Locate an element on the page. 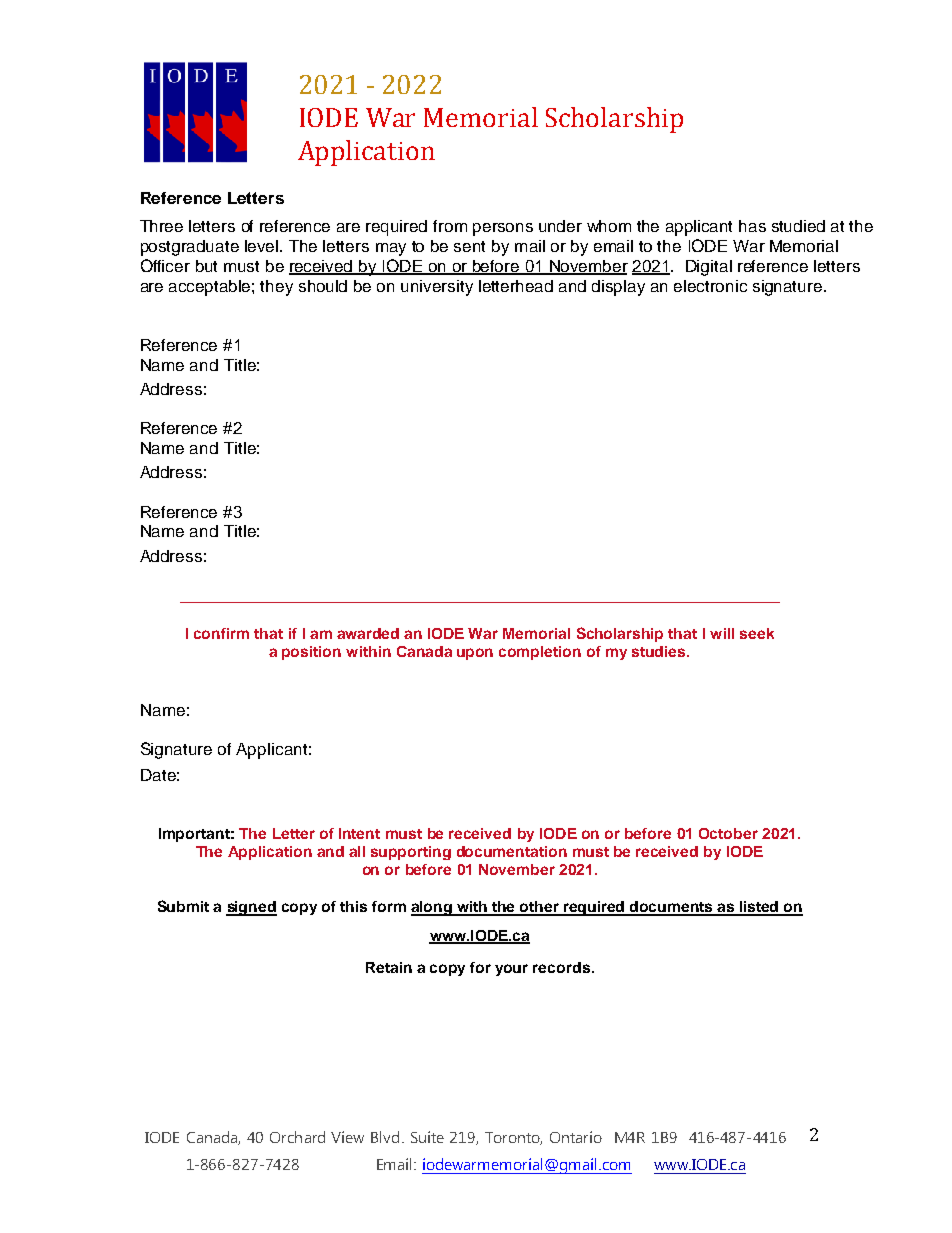 The height and width of the document is (1233, 952). position is located at coordinates (311, 653).
